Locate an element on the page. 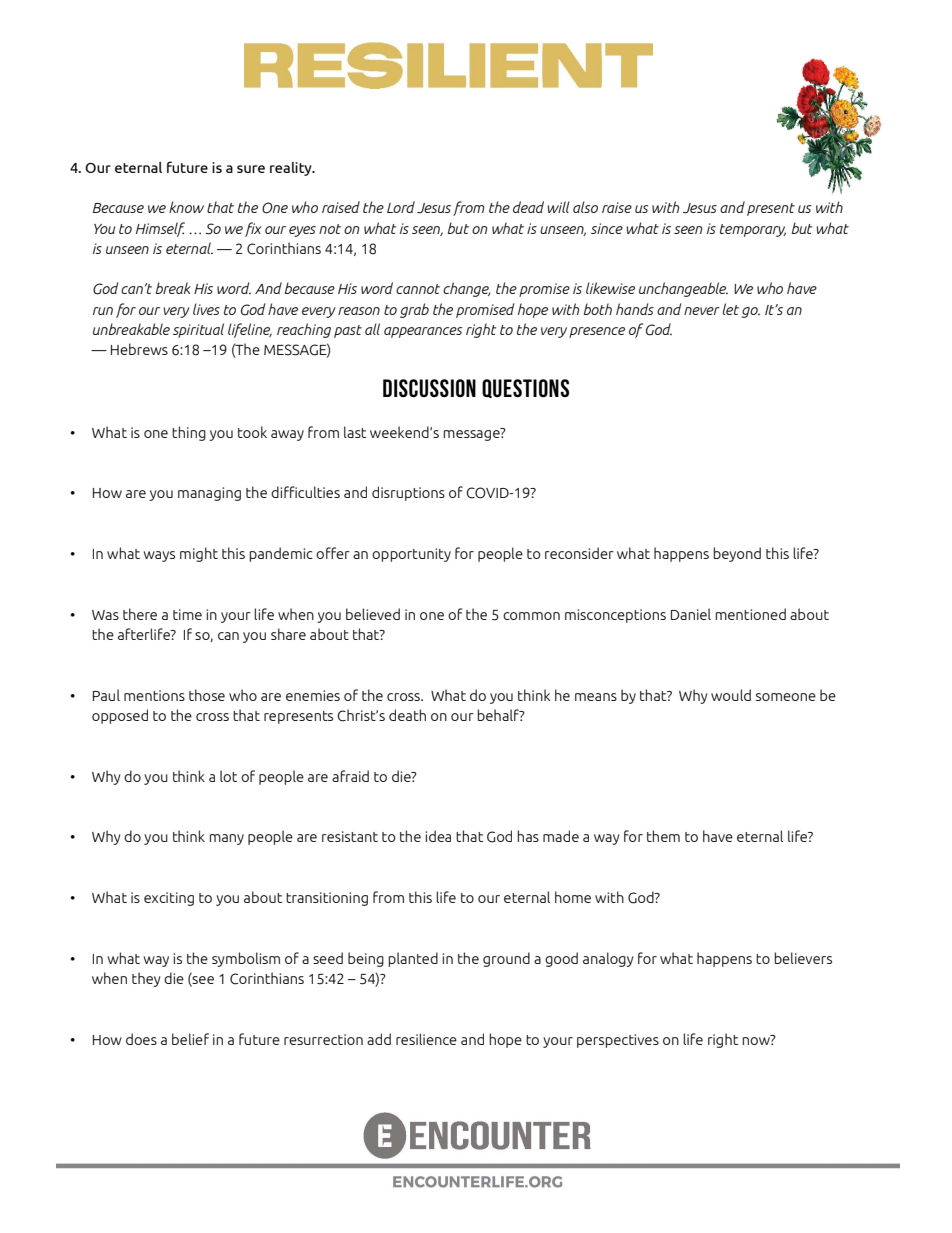 The image size is (952, 1233). would is located at coordinates (731, 695).
